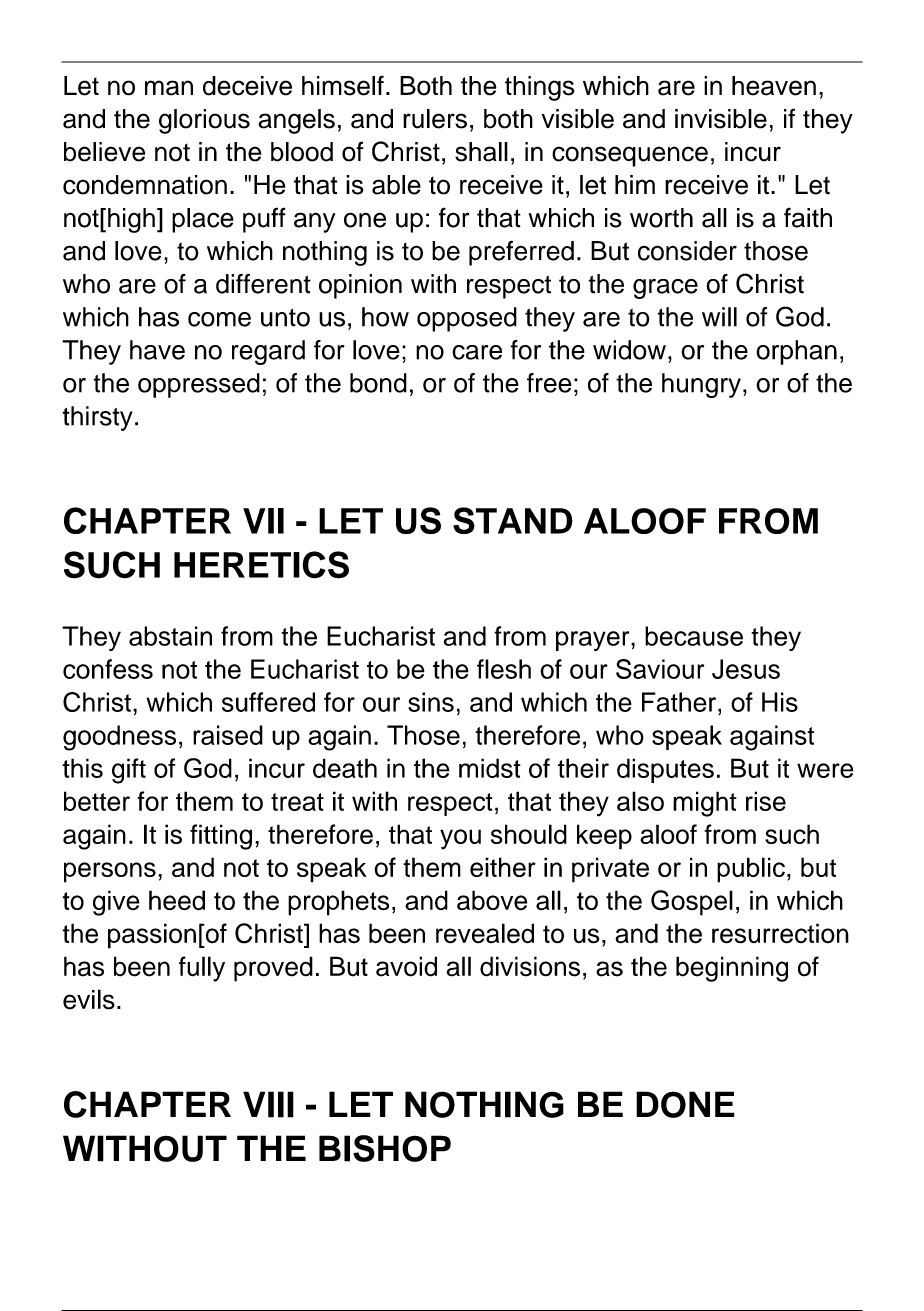 The height and width of the screenshot is (1311, 924). What do you see at coordinates (170, 636) in the screenshot?
I see `abstain` at bounding box center [170, 636].
